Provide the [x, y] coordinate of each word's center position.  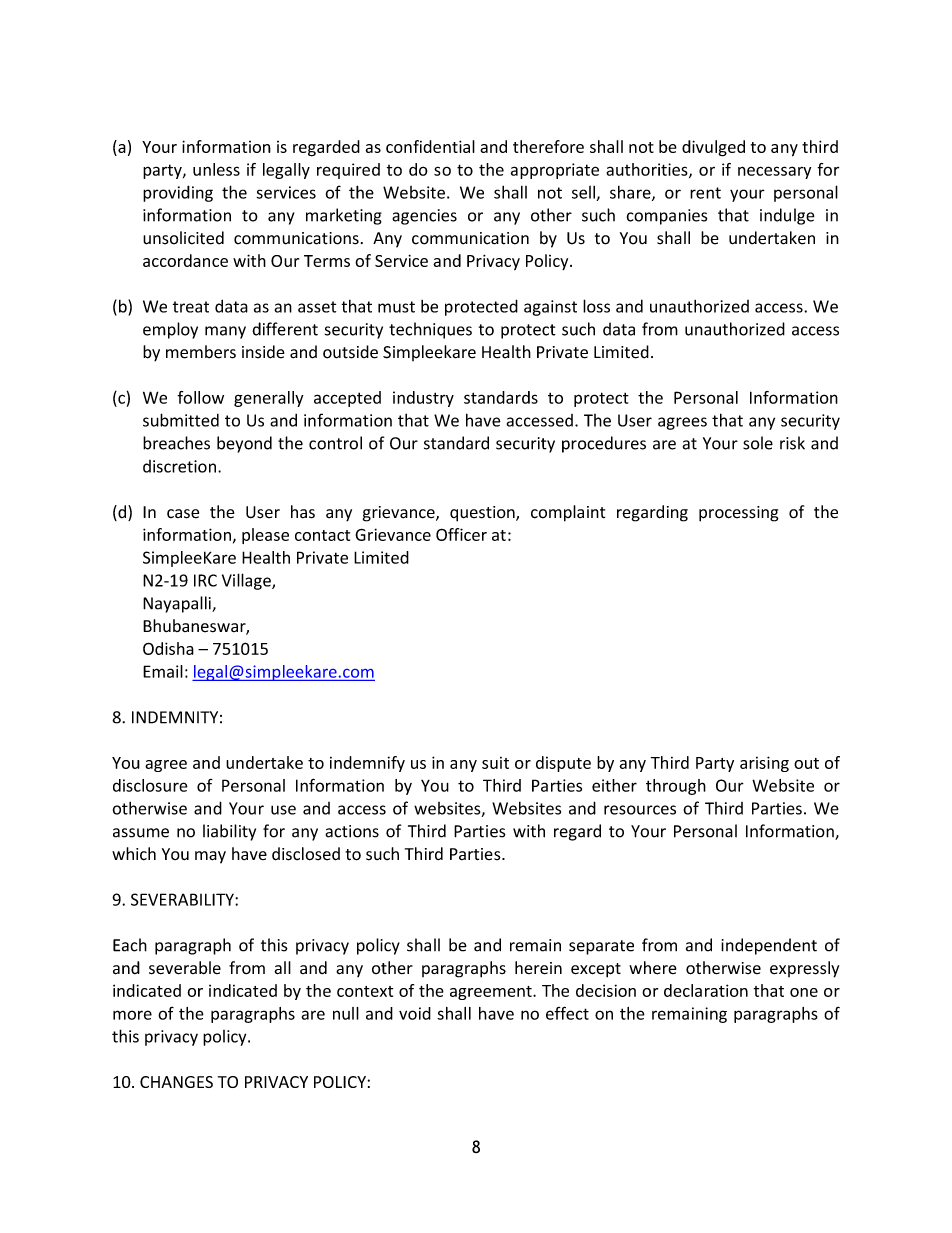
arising [764, 764]
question [483, 514]
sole [758, 443]
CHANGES [176, 1082]
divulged [713, 148]
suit [495, 763]
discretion [179, 466]
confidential [430, 146]
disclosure [150, 785]
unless [216, 169]
